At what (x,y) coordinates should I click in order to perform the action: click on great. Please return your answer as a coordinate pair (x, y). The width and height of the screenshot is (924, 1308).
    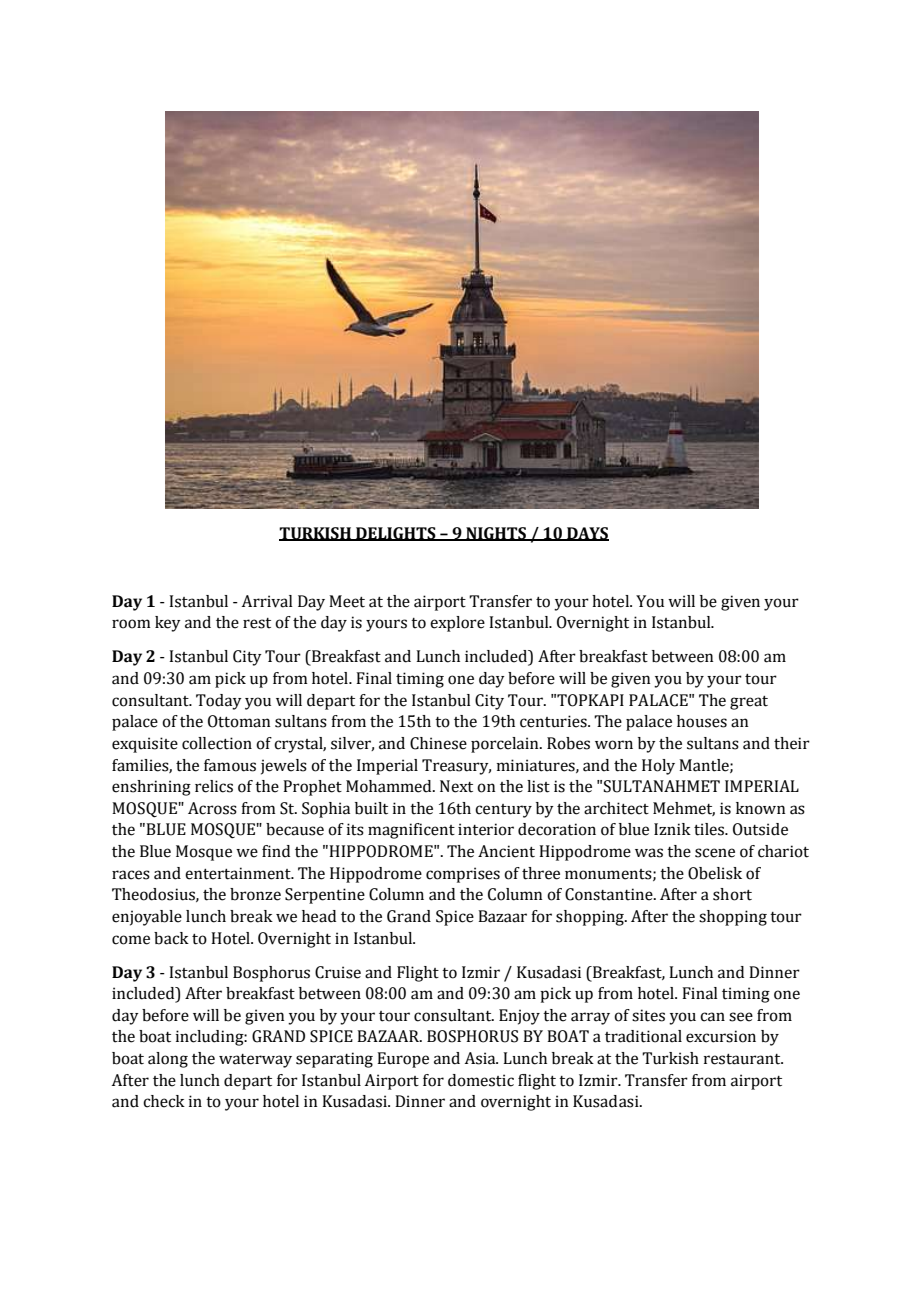
    Looking at the image, I should click on (749, 703).
